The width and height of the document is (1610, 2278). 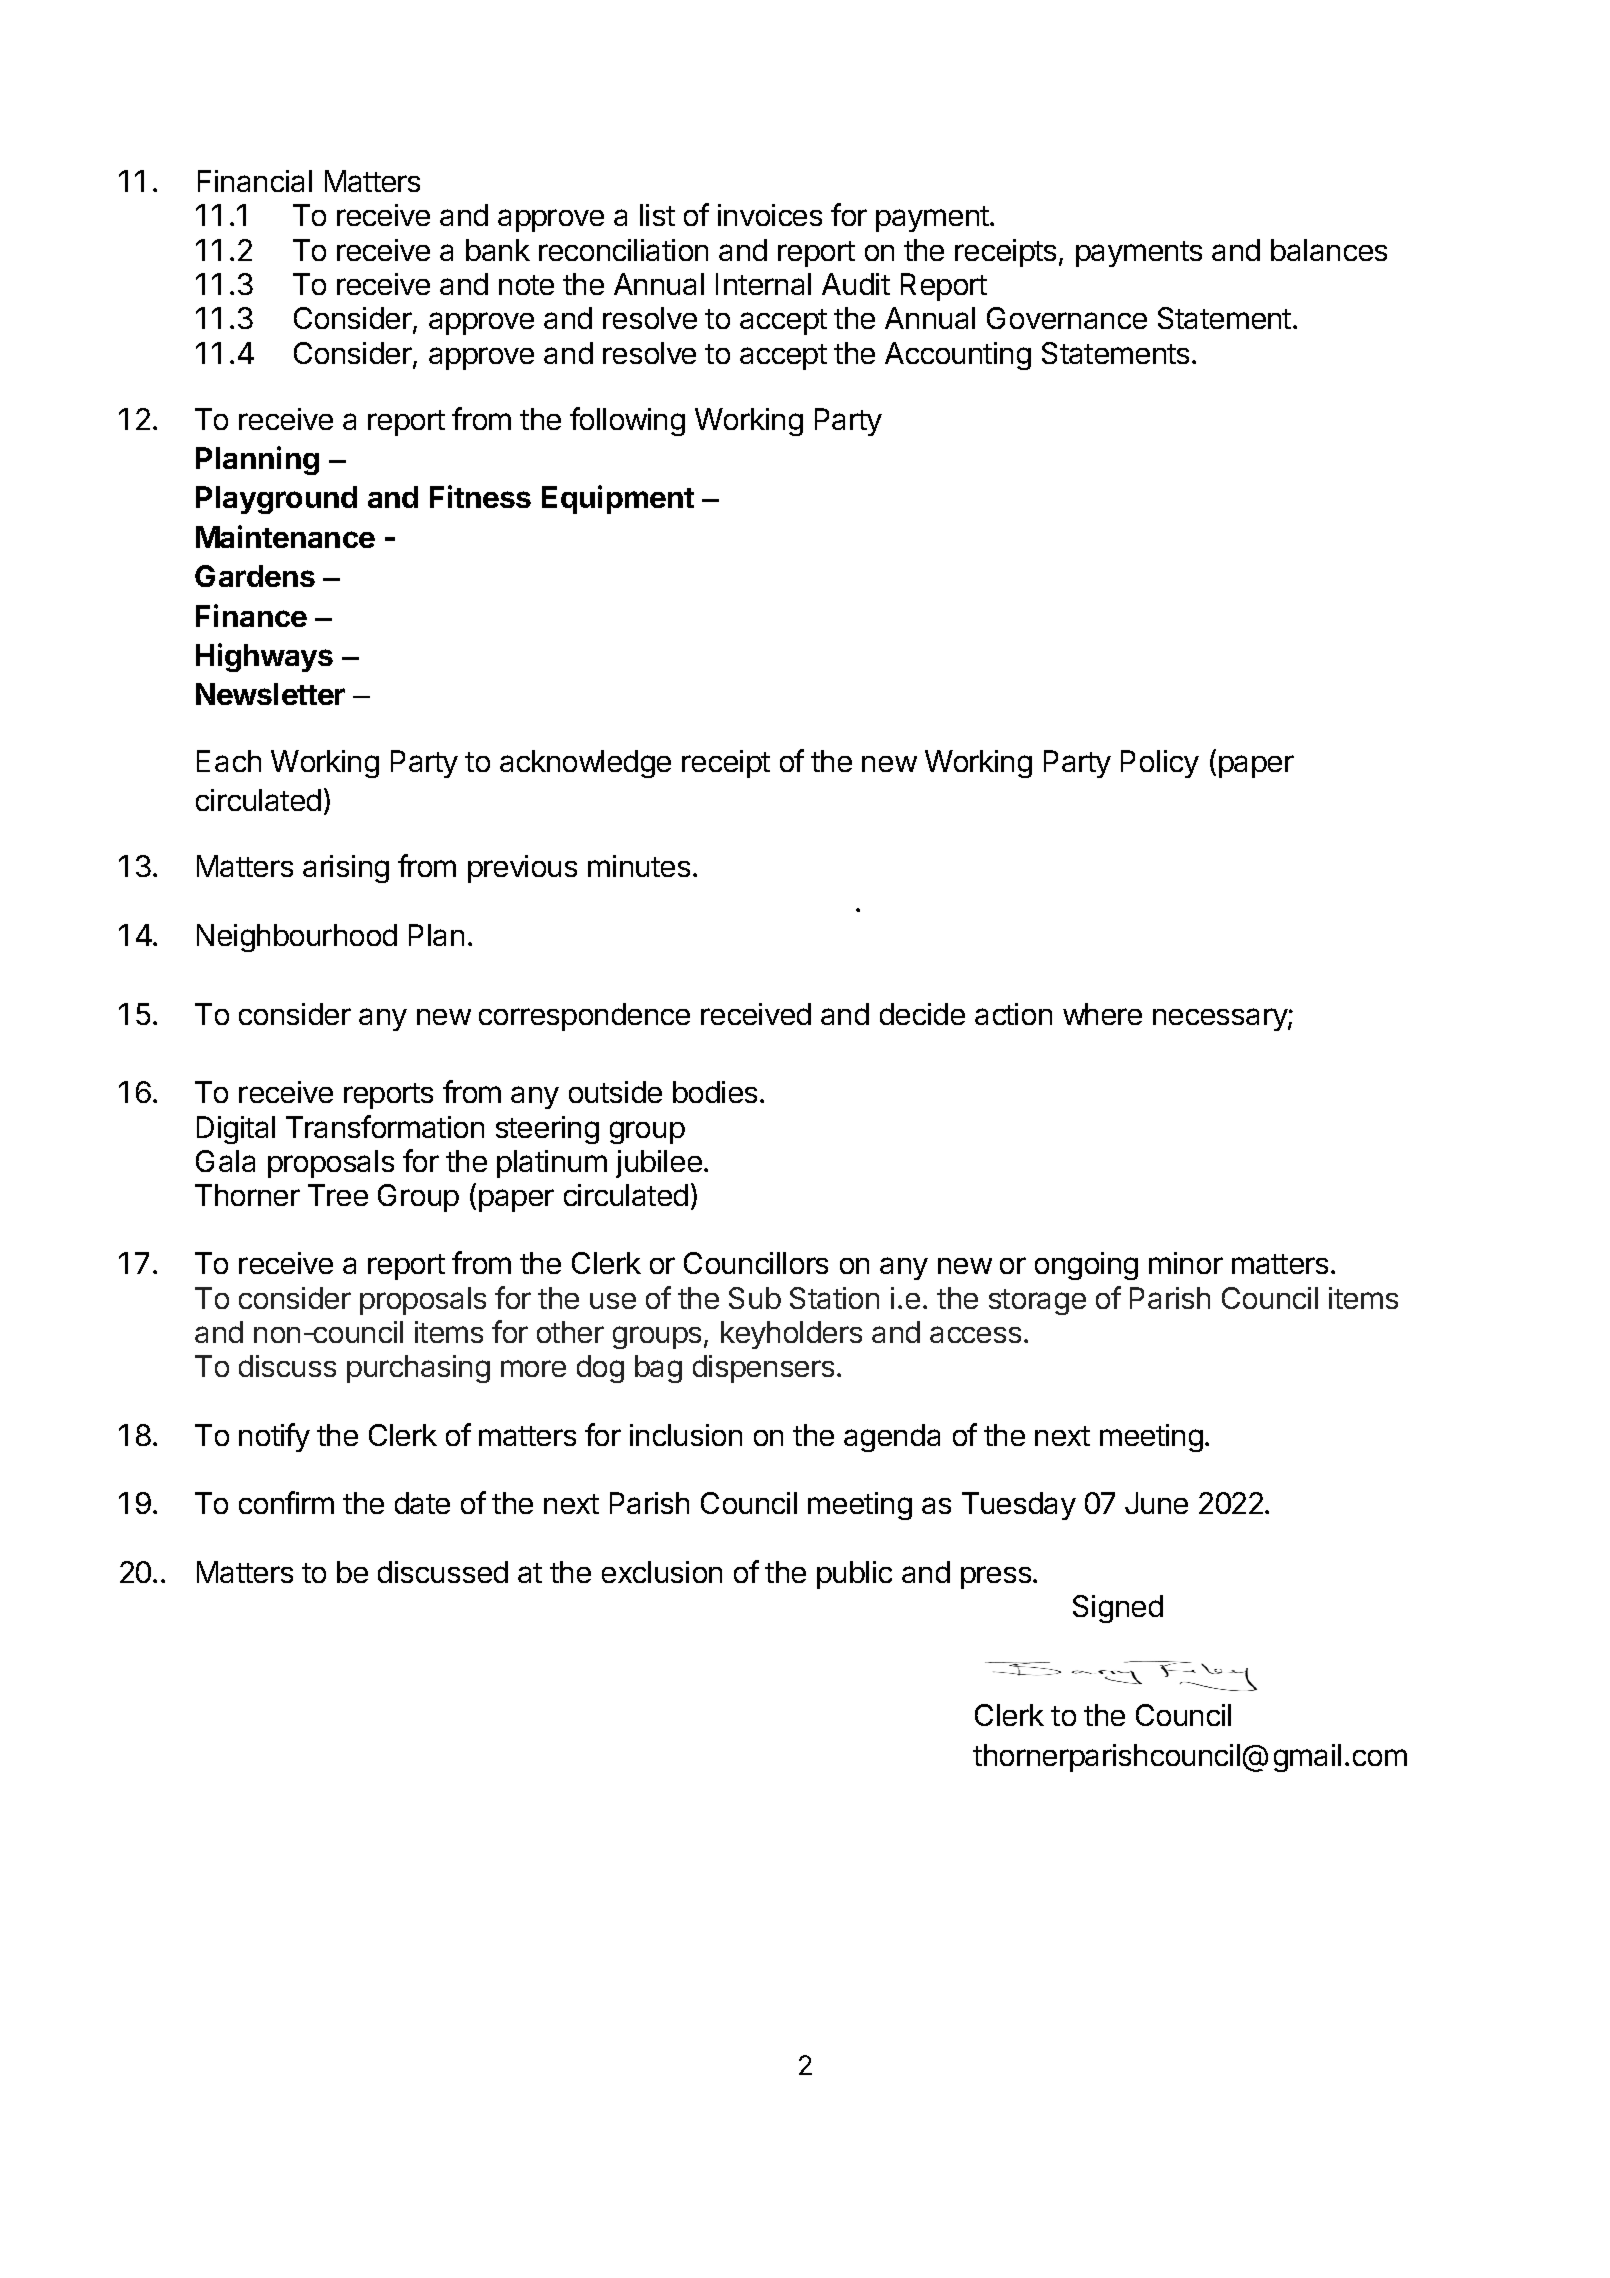 What do you see at coordinates (255, 181) in the document?
I see `Financial` at bounding box center [255, 181].
